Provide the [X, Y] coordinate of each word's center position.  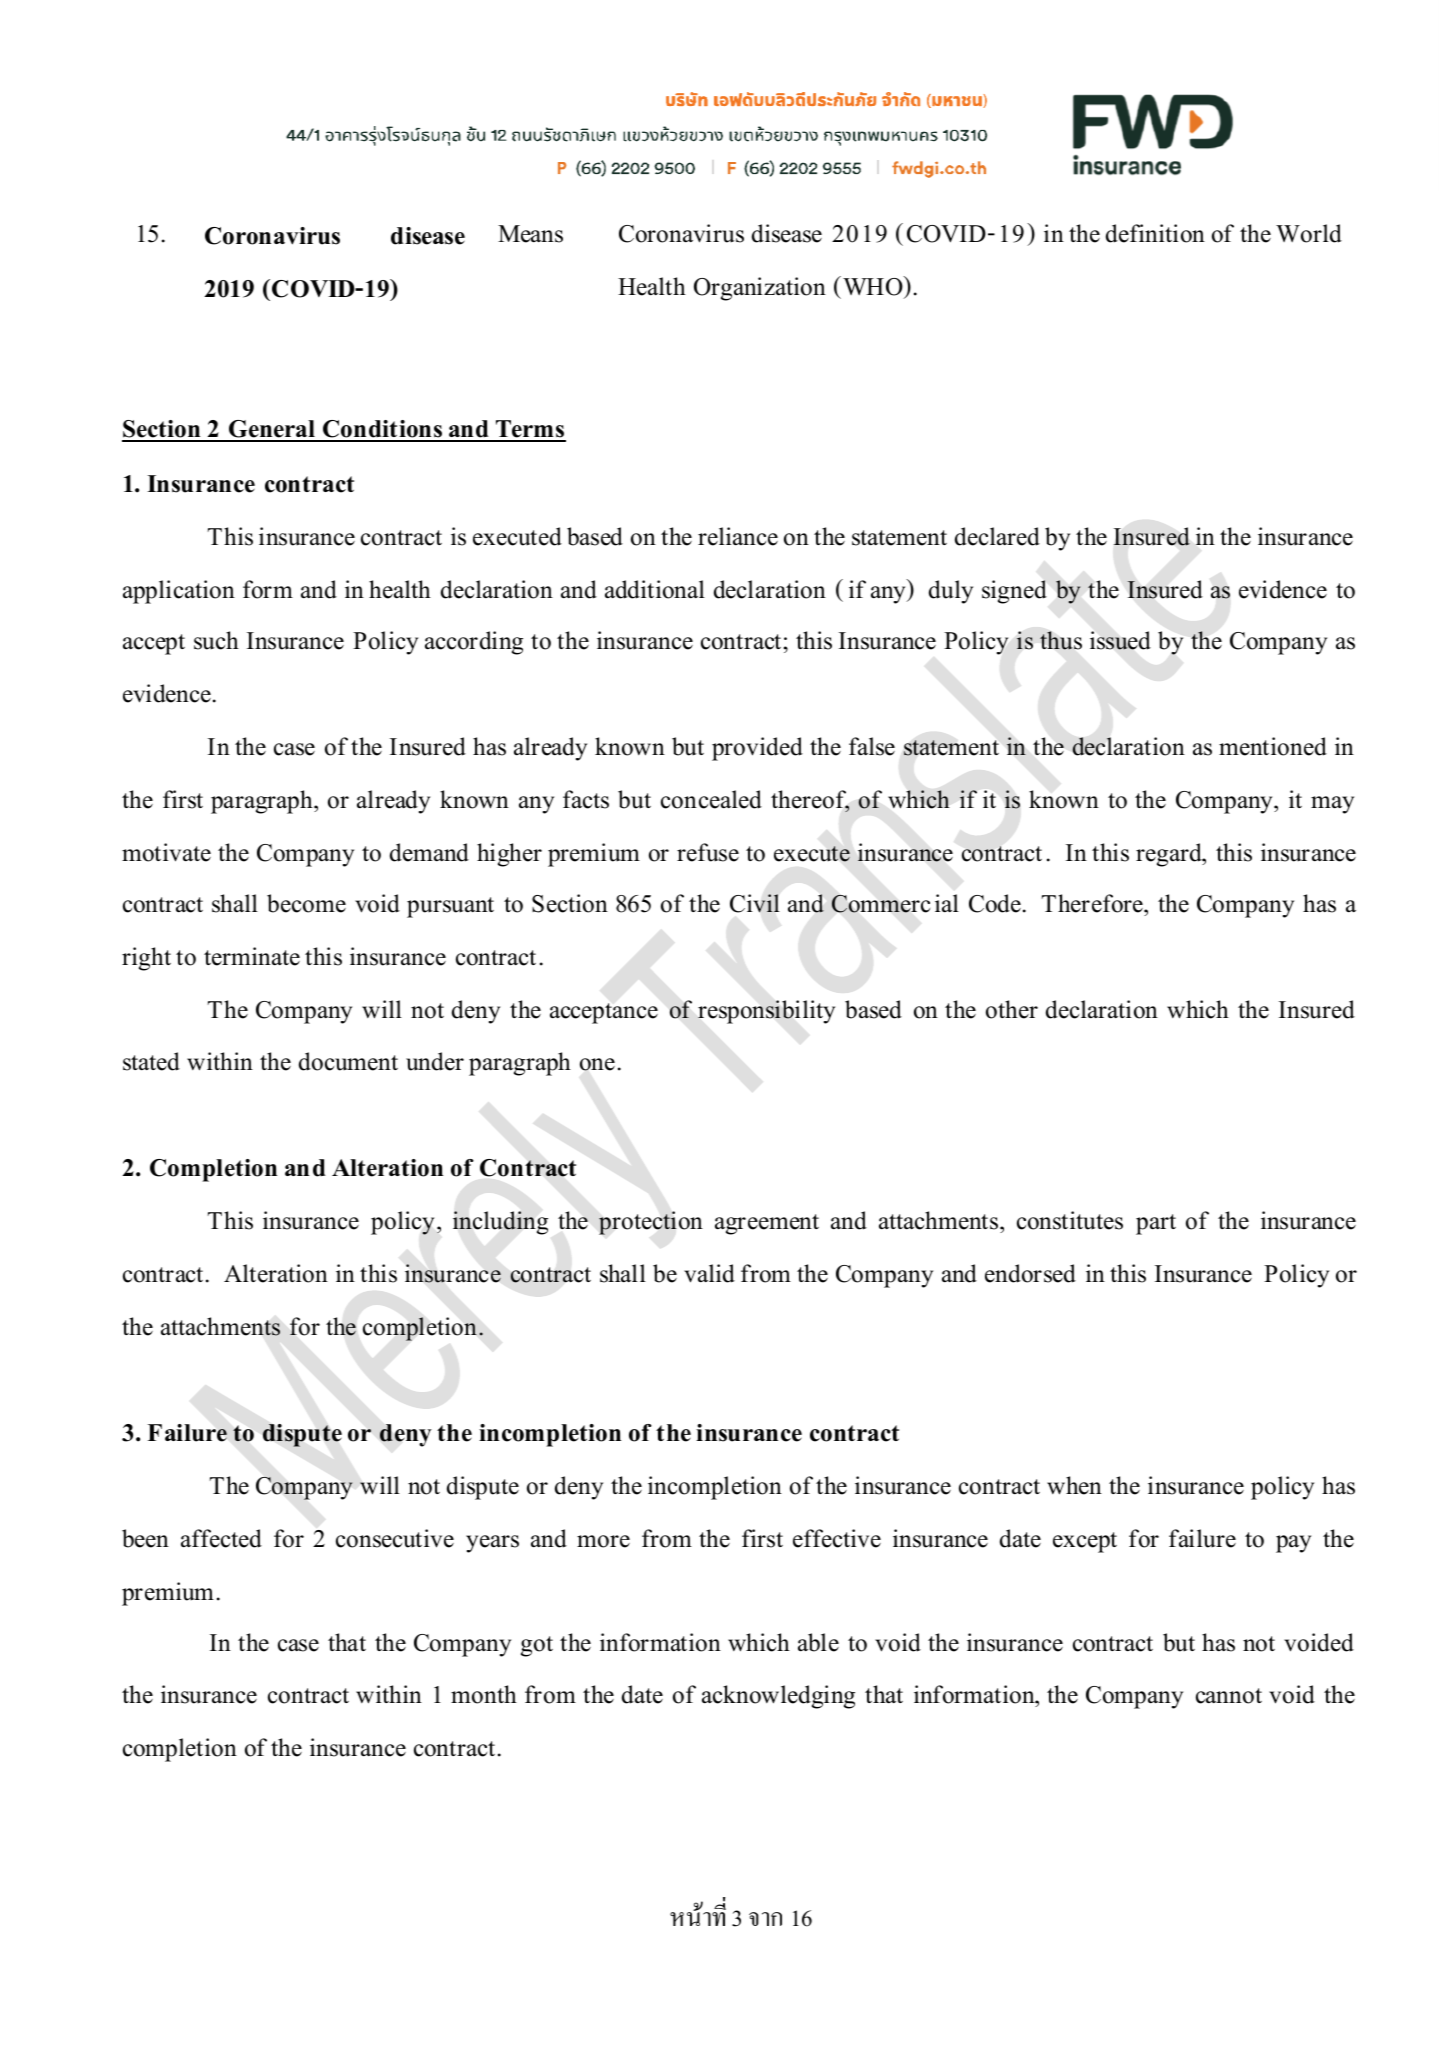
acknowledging [778, 1697]
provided [757, 749]
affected [221, 1538]
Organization [760, 289]
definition [1155, 233]
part [1156, 1224]
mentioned [1273, 746]
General [272, 430]
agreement [767, 1224]
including [500, 1223]
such [216, 640]
